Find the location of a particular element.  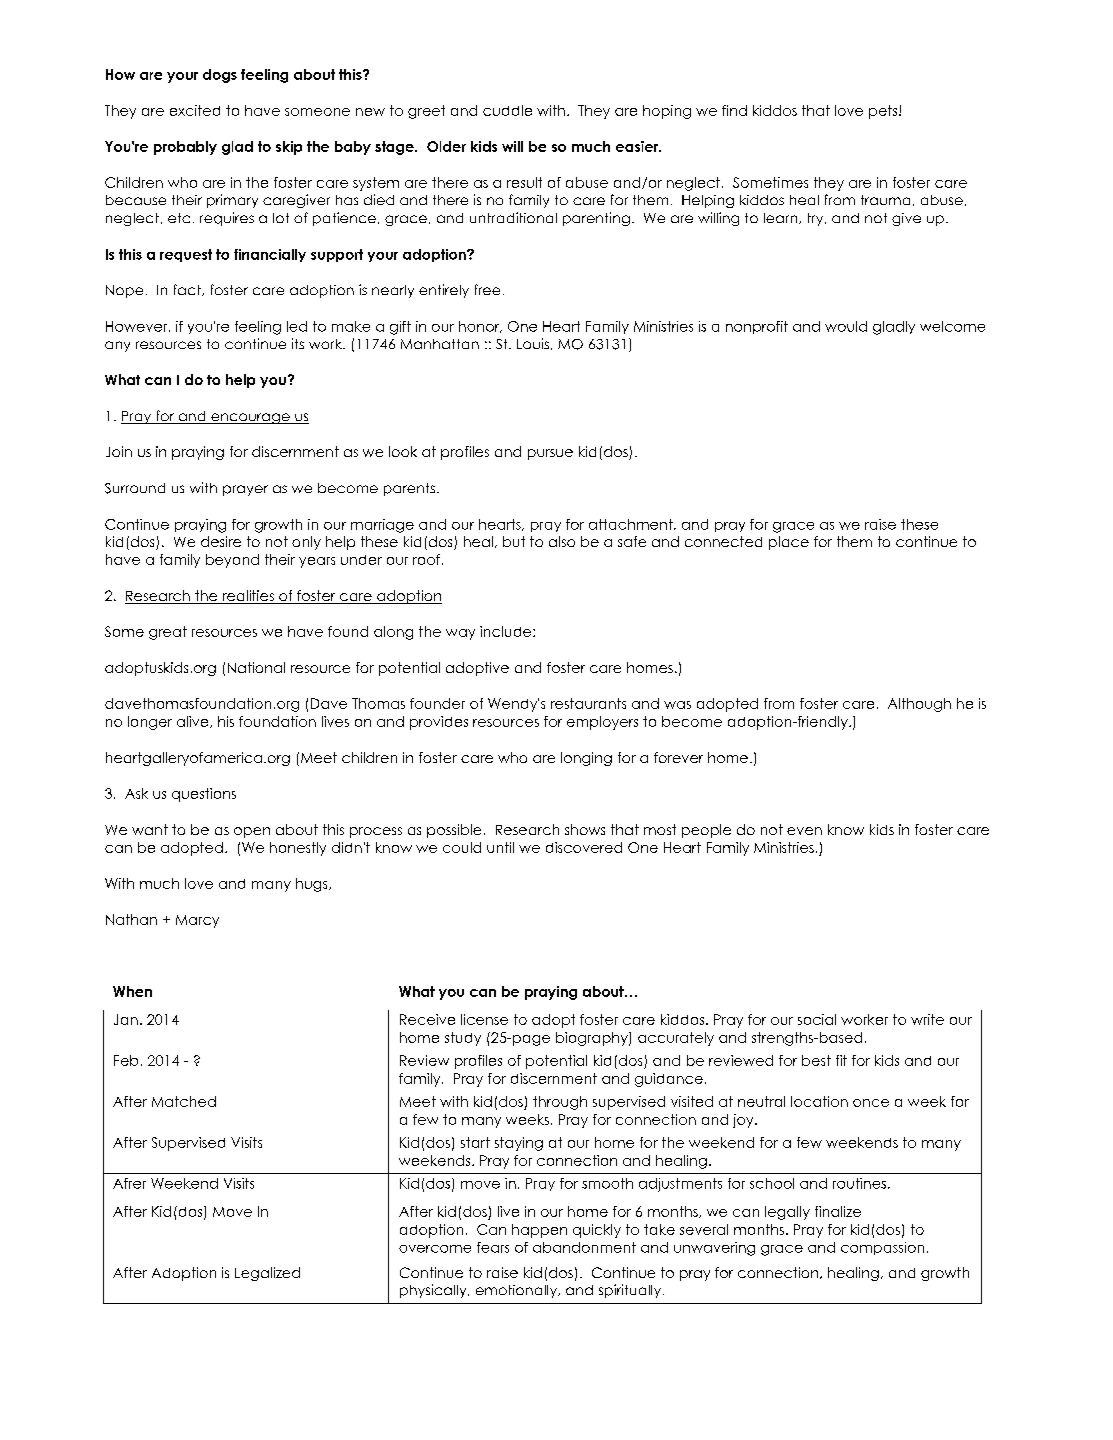

open is located at coordinates (252, 832).
